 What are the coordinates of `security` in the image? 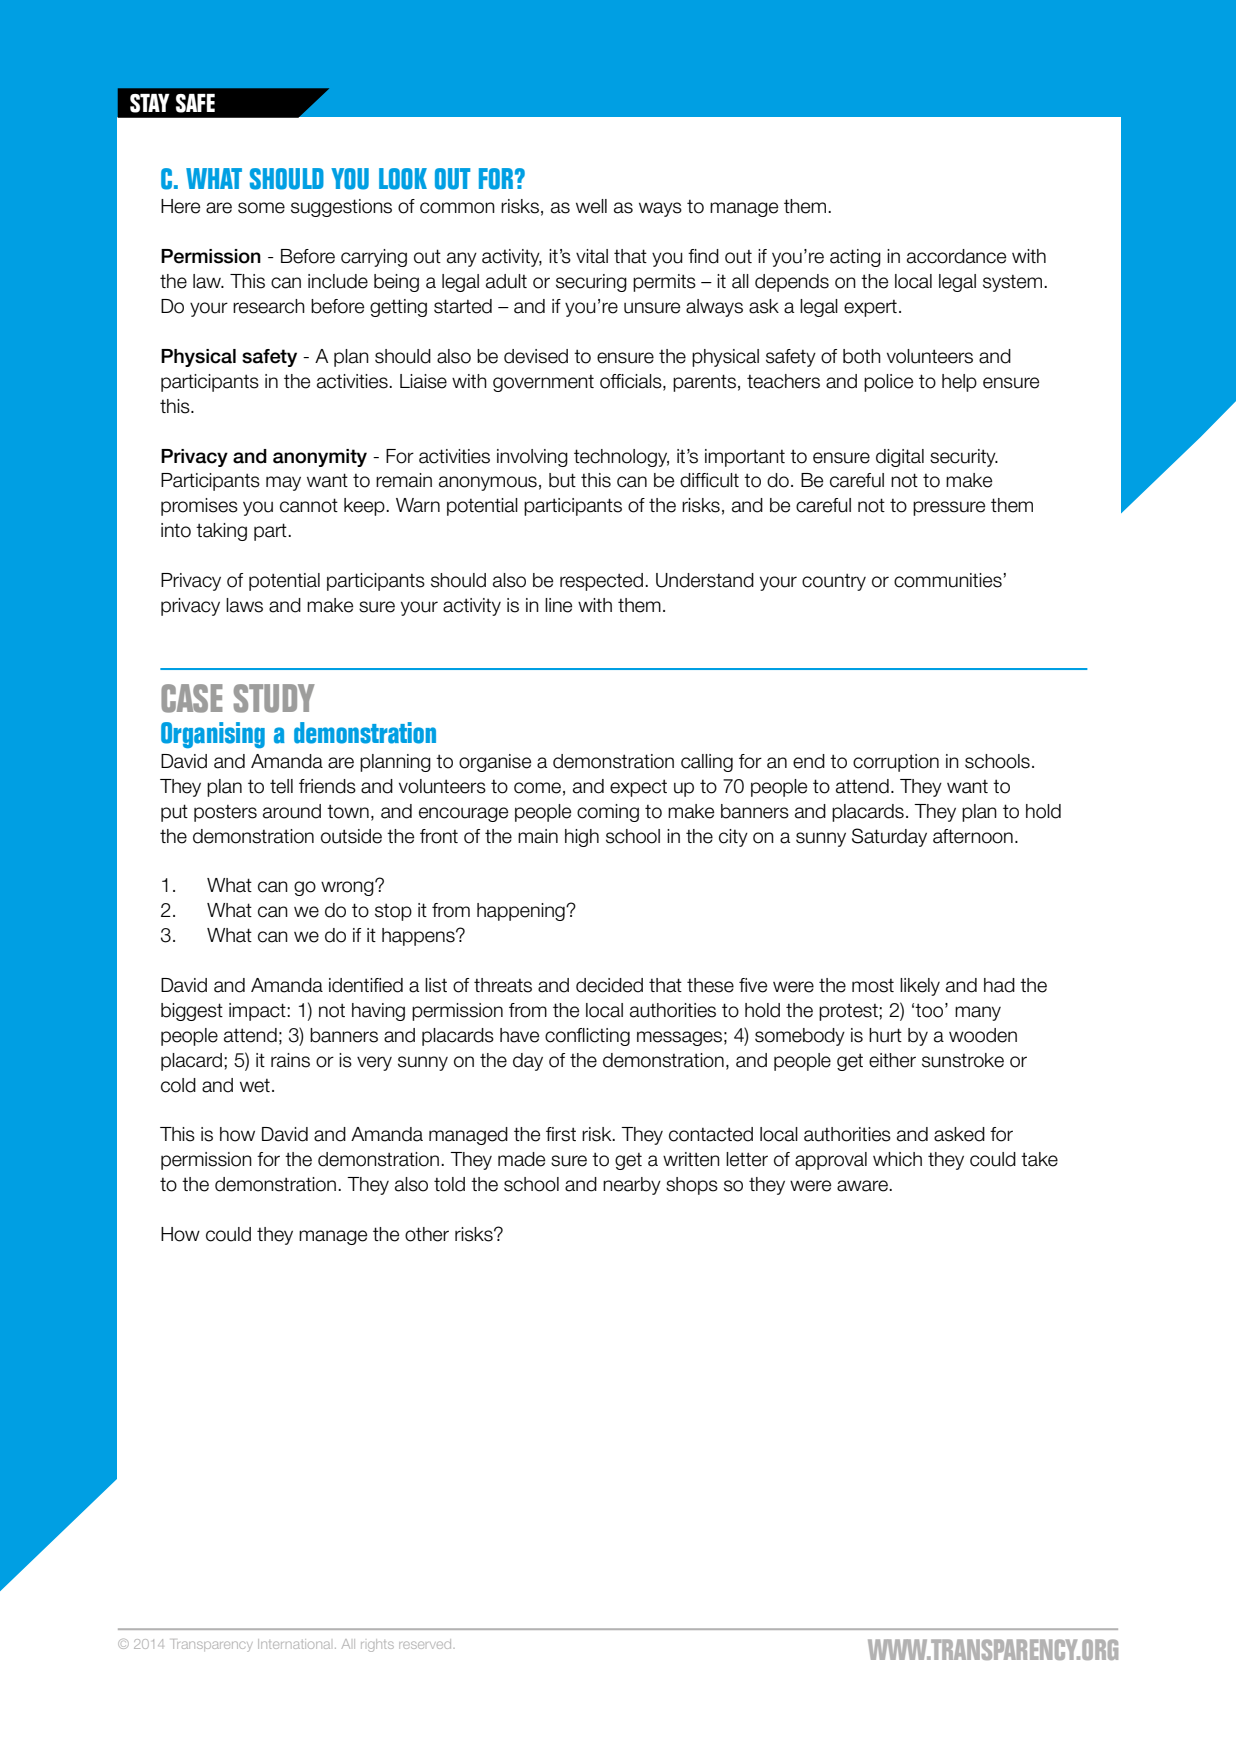 It's located at (964, 458).
